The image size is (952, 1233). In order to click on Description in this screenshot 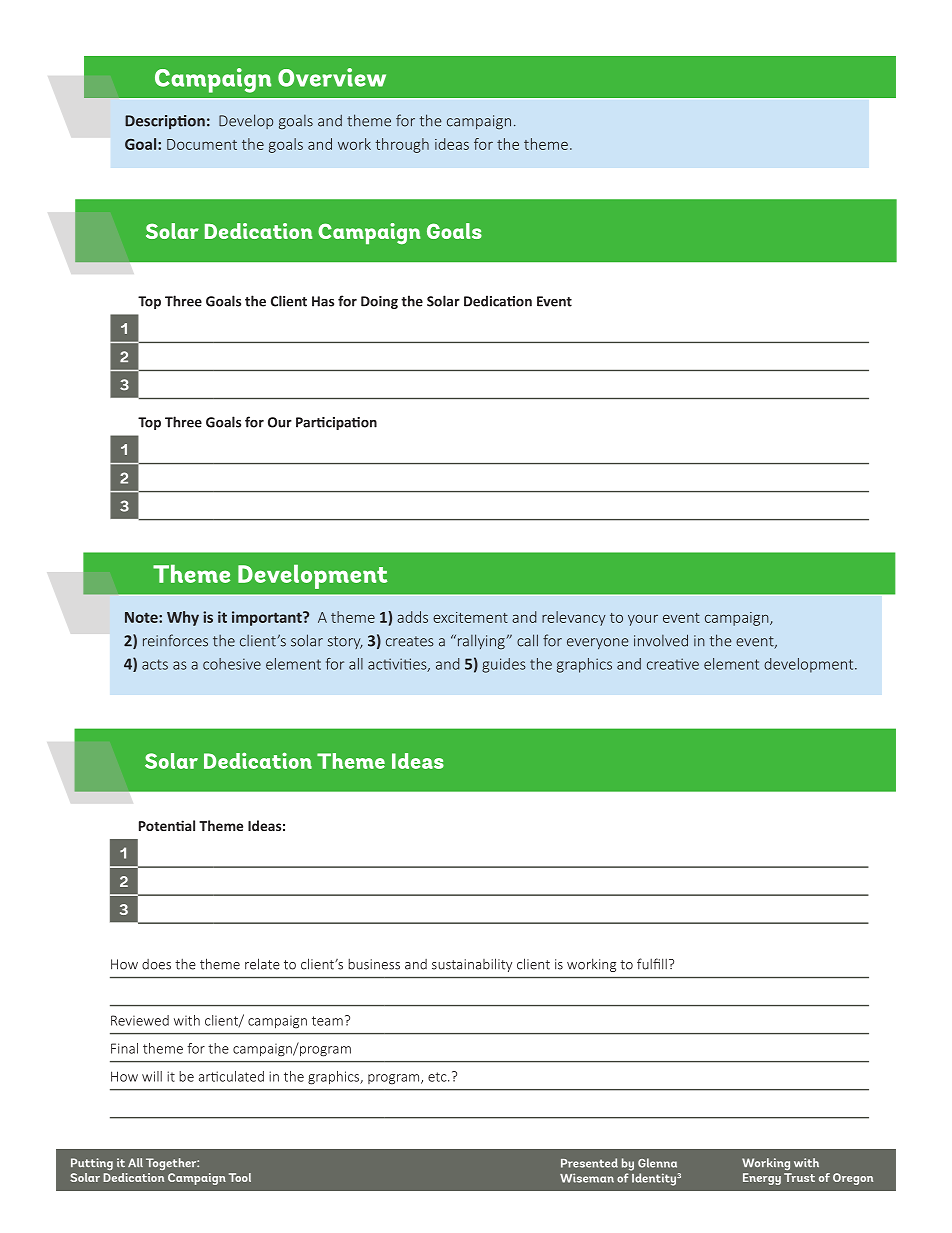, I will do `click(165, 122)`.
